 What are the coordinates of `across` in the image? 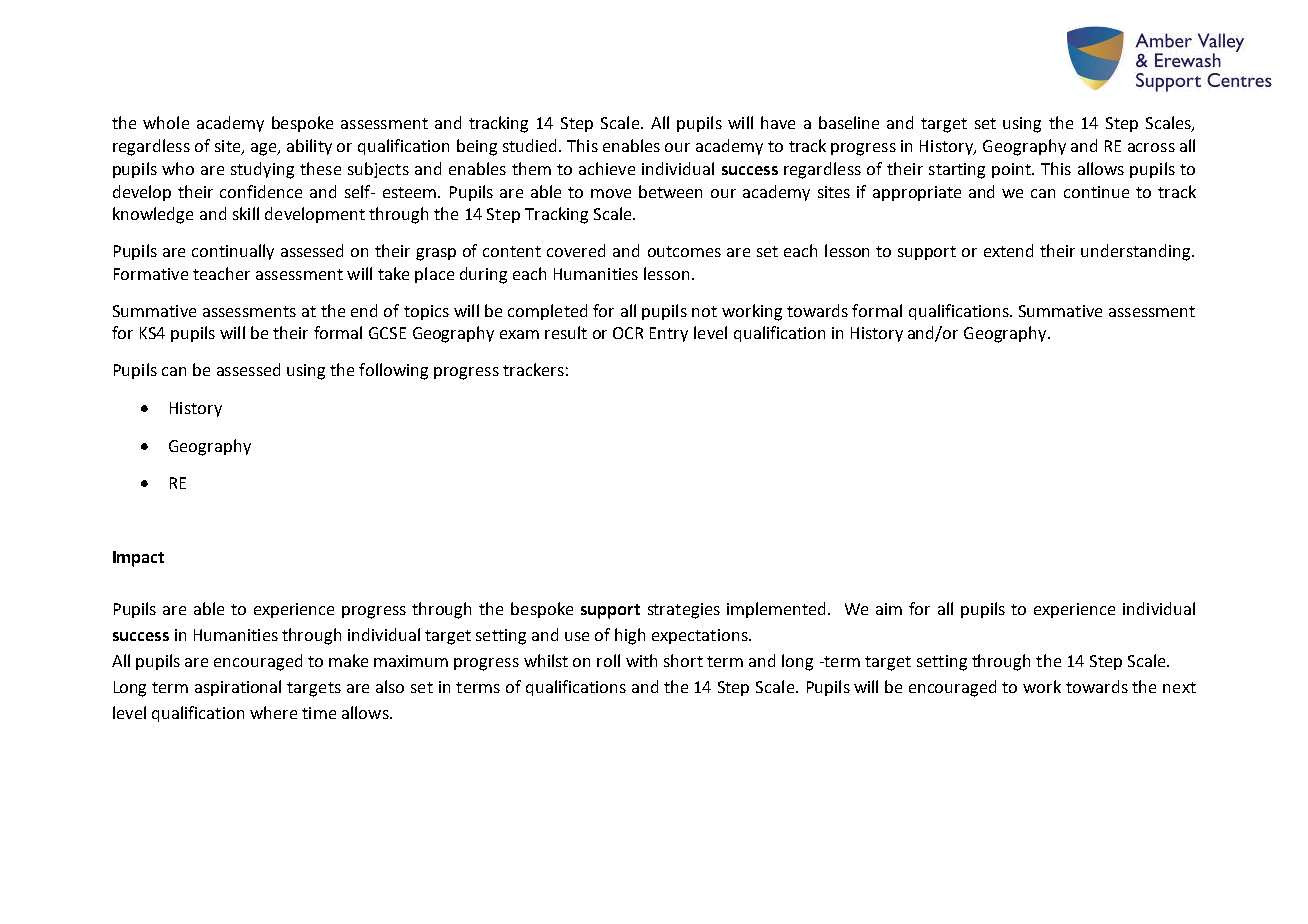 It's located at (1151, 147).
